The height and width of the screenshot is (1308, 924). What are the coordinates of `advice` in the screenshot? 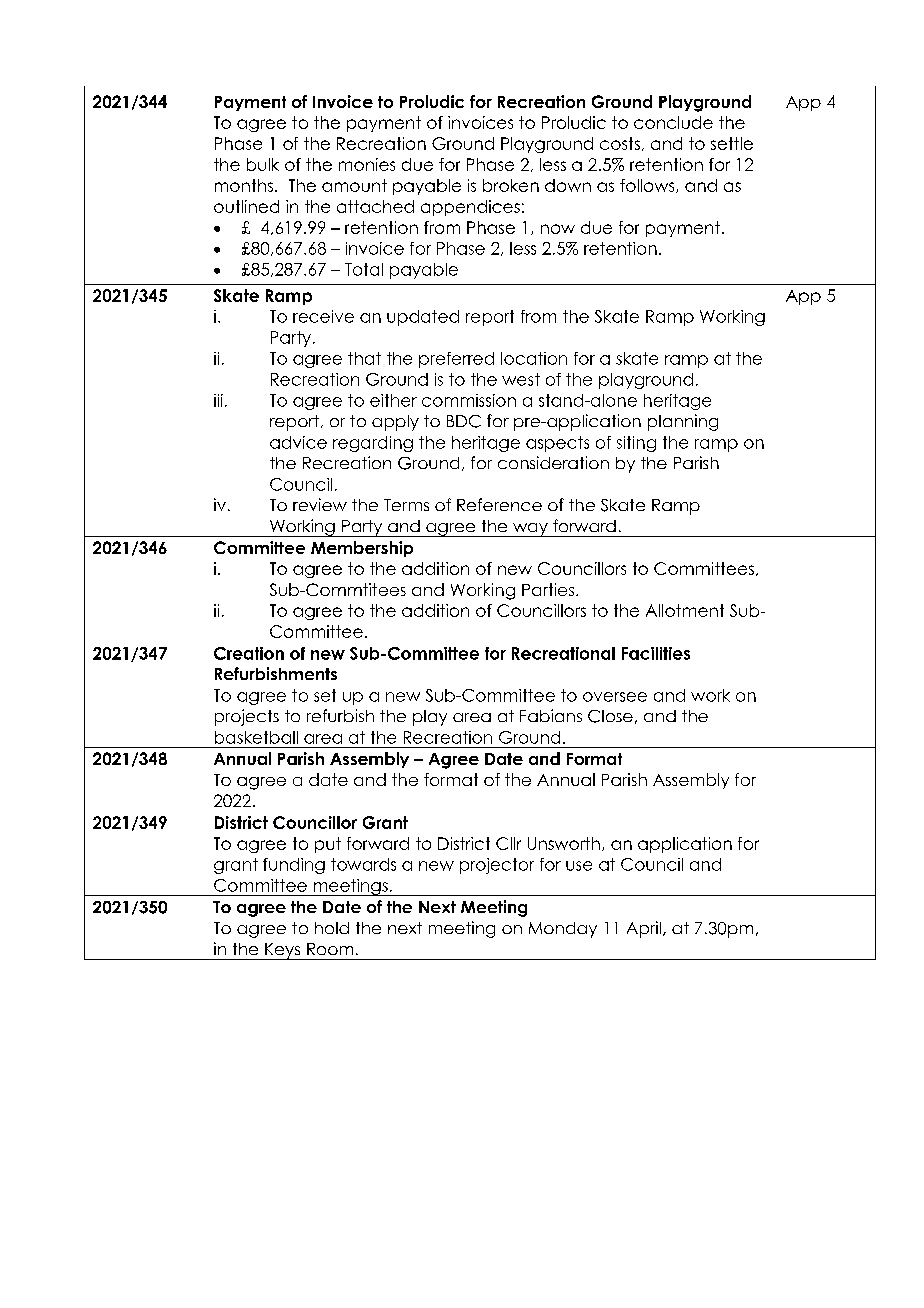 It's located at (298, 442).
